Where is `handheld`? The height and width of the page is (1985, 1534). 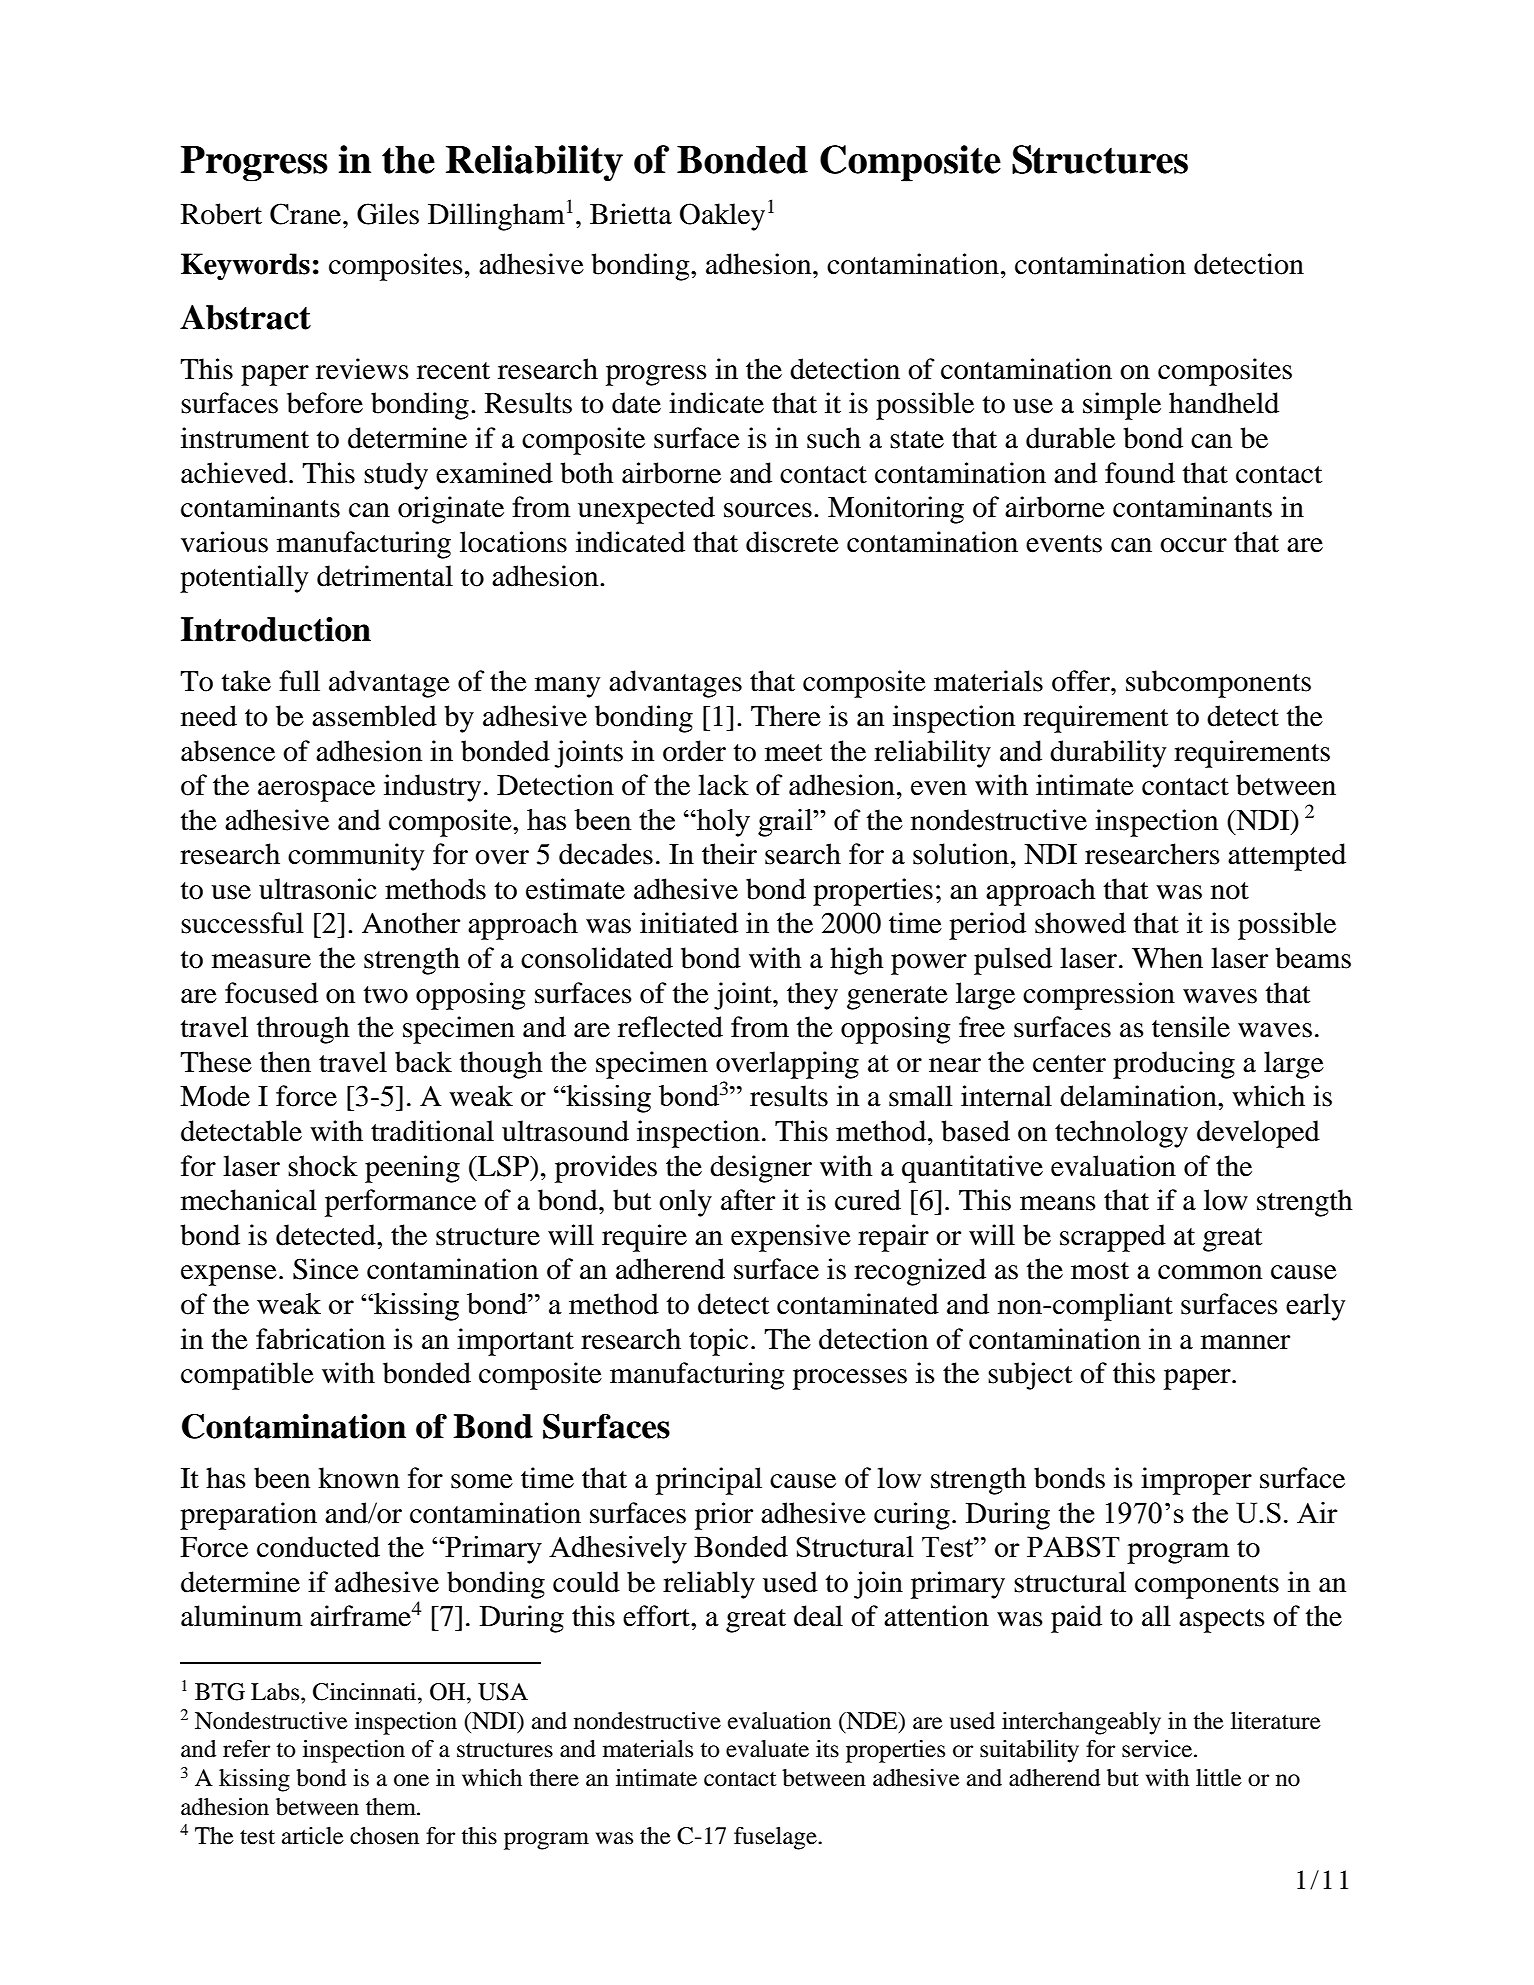 handheld is located at coordinates (1224, 403).
